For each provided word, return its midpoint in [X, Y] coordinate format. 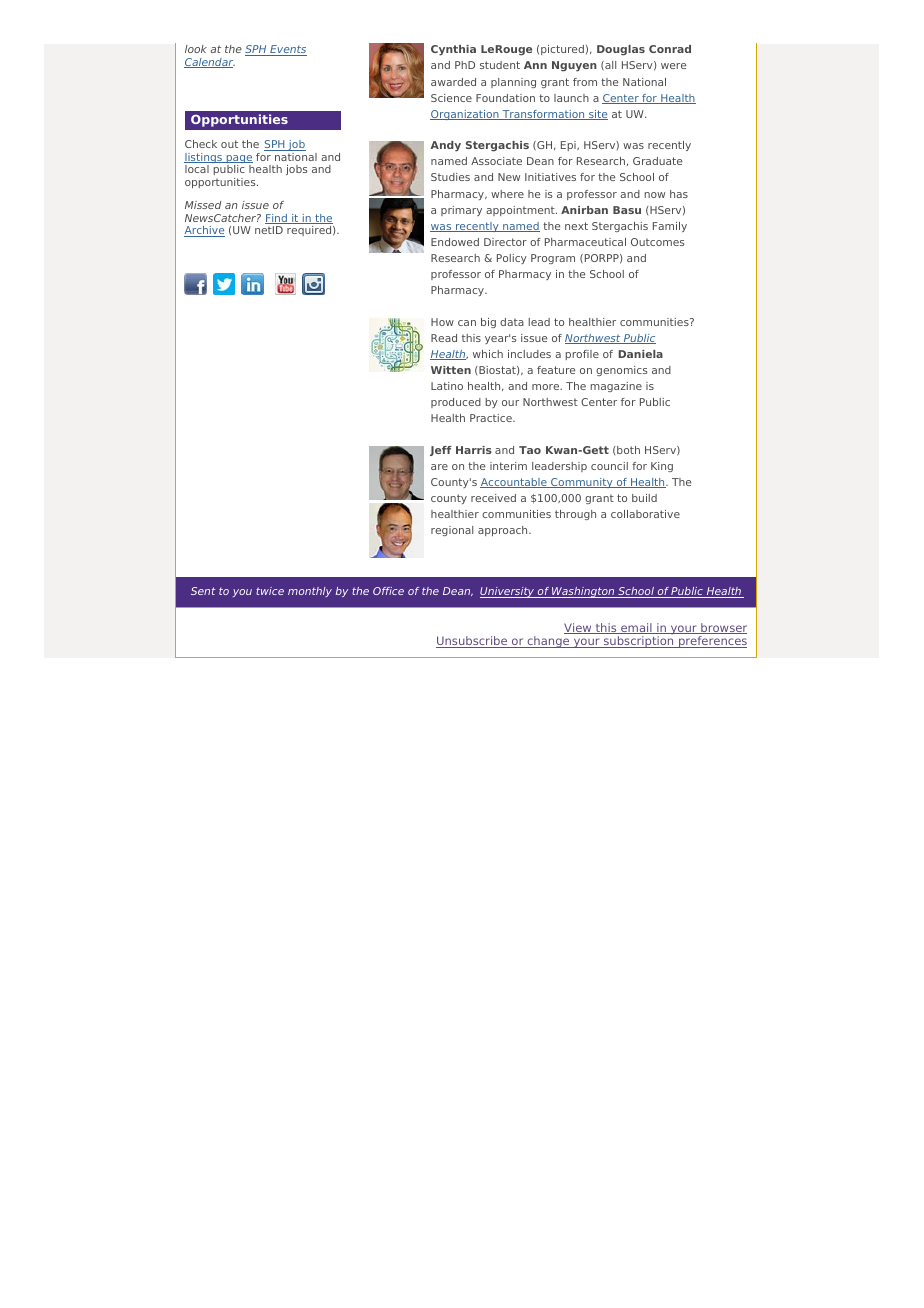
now [654, 195]
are [439, 467]
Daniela [640, 354]
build [644, 498]
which [488, 354]
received [493, 498]
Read [444, 338]
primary [461, 211]
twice [270, 591]
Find [277, 219]
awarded [453, 82]
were [673, 66]
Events [287, 50]
